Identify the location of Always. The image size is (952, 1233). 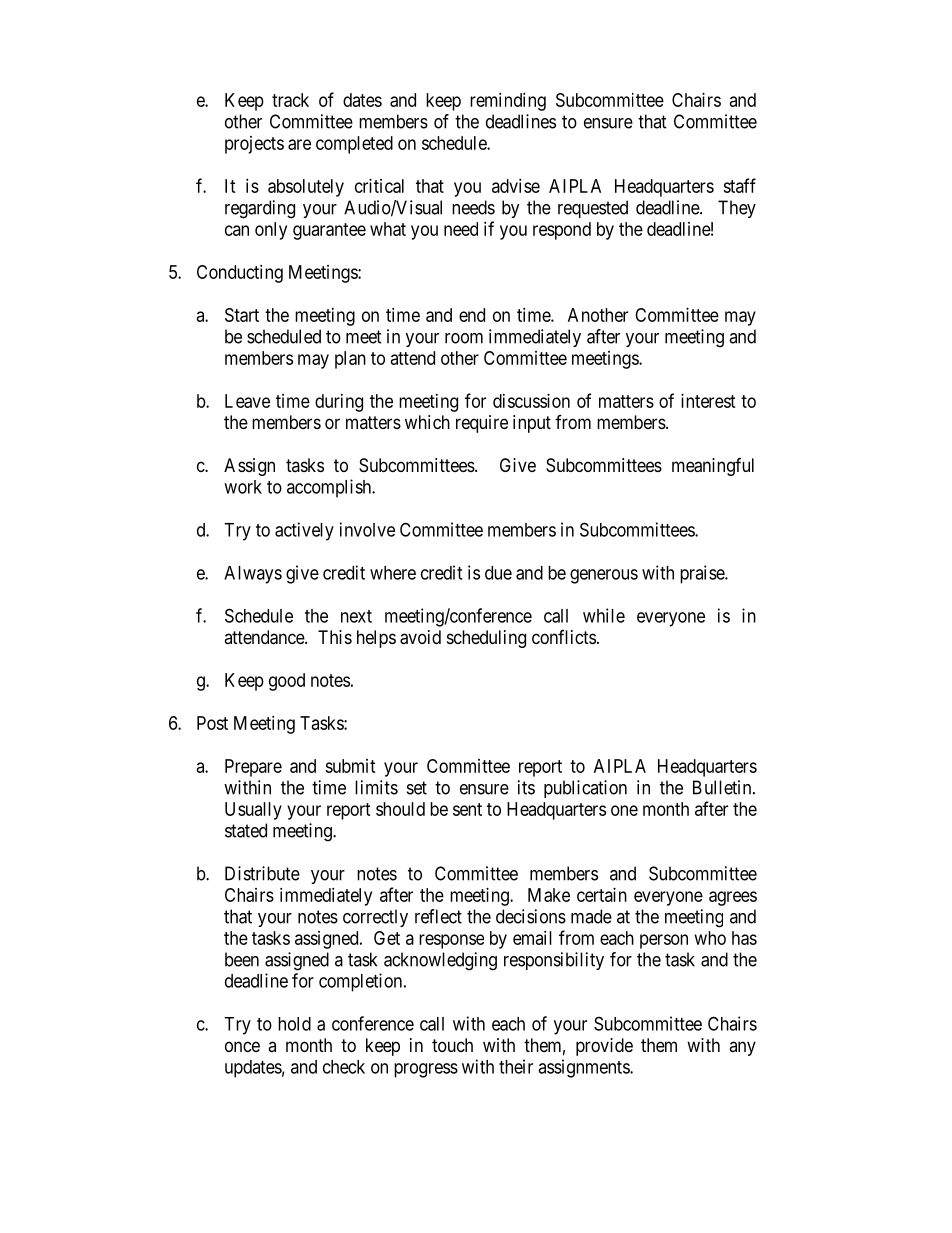
(253, 575).
